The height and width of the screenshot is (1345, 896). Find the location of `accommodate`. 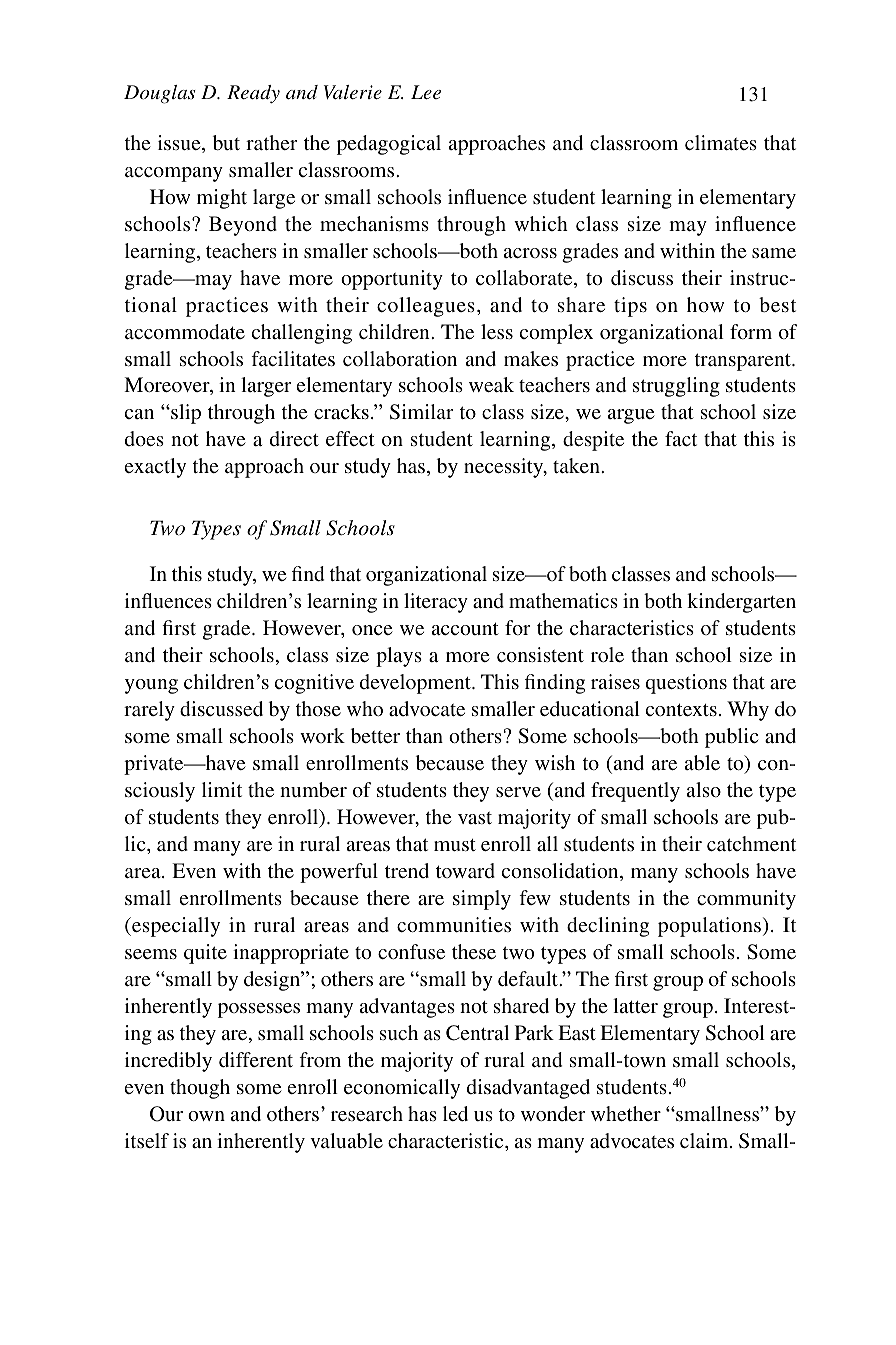

accommodate is located at coordinates (185, 331).
